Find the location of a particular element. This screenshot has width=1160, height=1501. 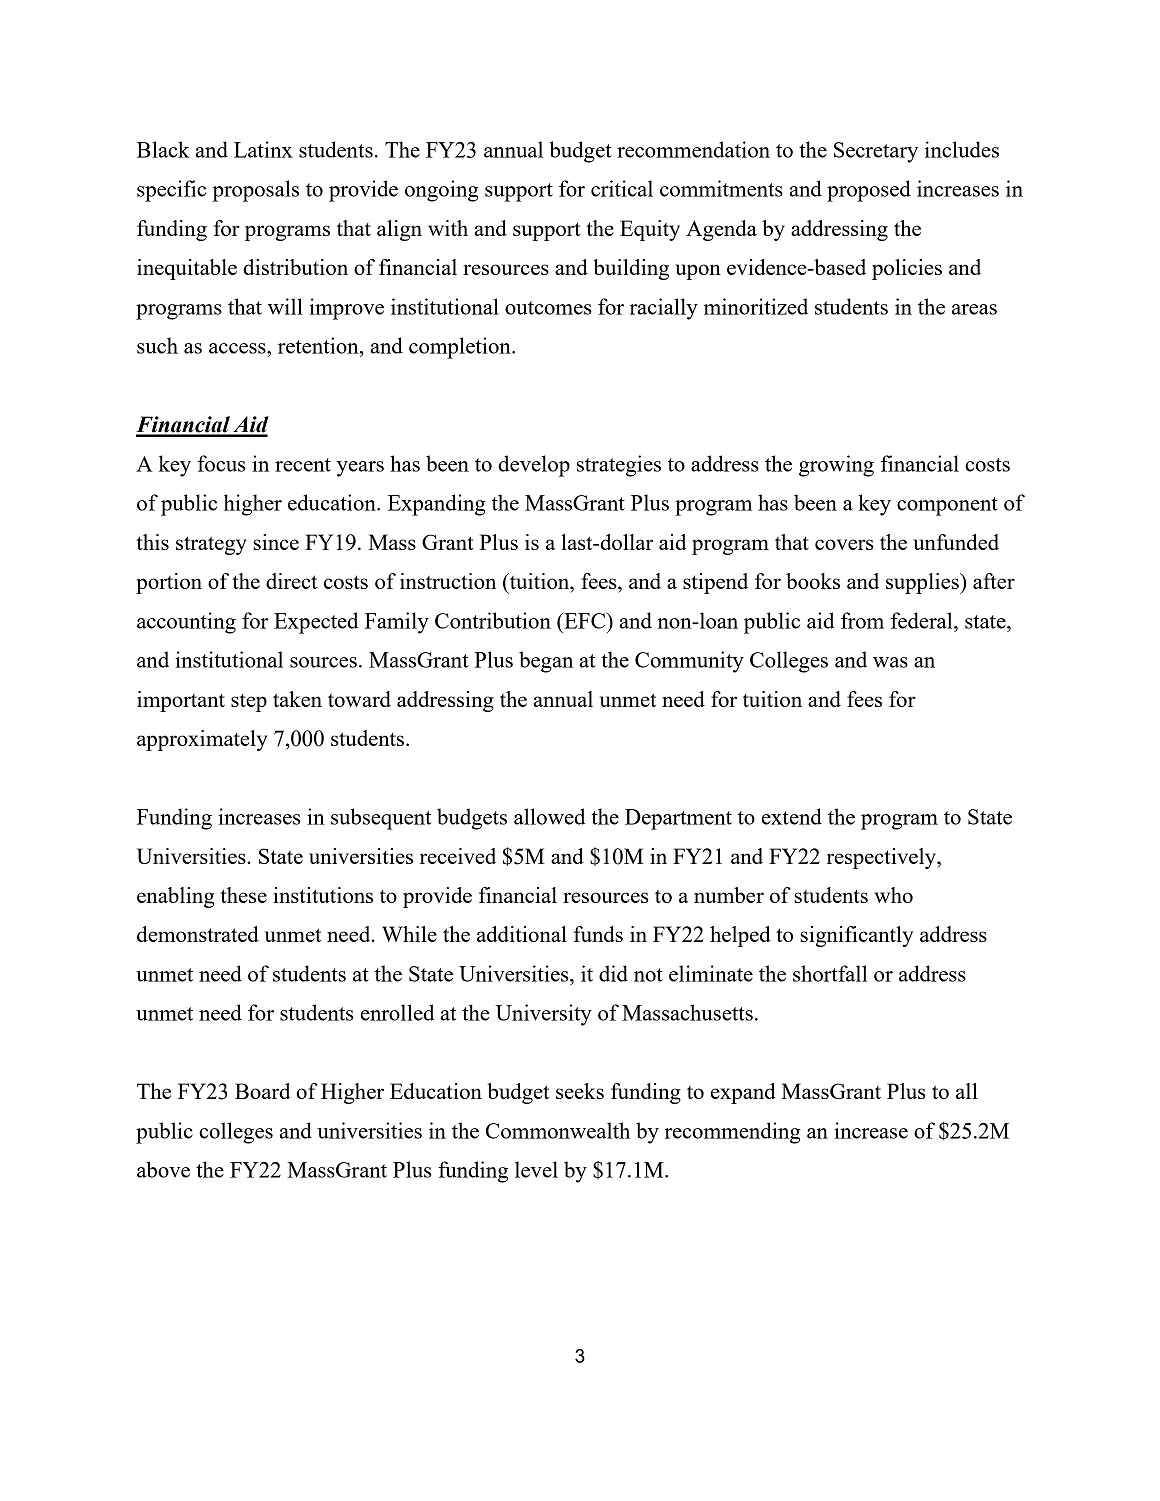

develop is located at coordinates (534, 466).
